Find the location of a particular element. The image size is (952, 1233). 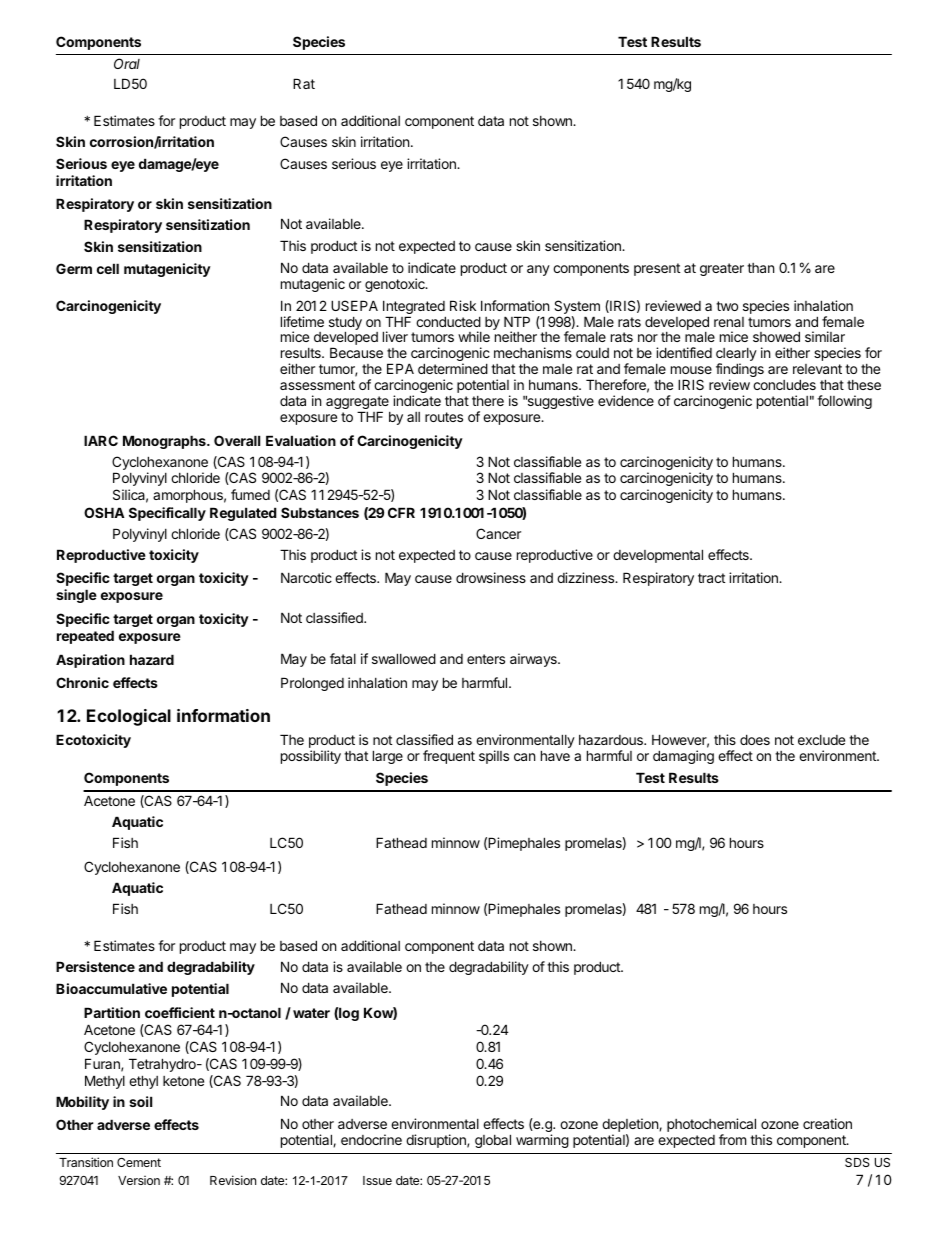

frequent is located at coordinates (449, 757).
